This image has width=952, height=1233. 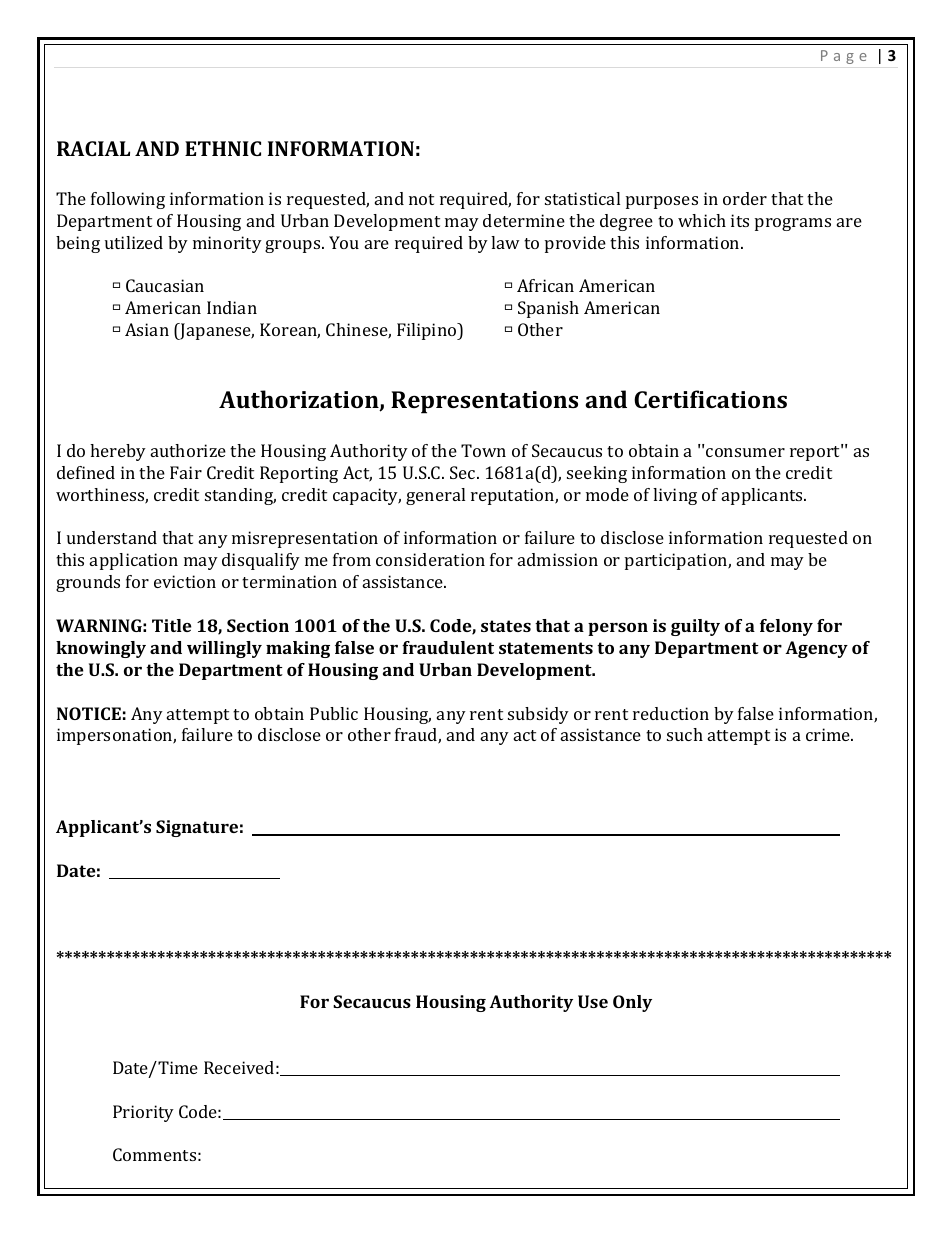 What do you see at coordinates (143, 1113) in the image?
I see `Priority` at bounding box center [143, 1113].
